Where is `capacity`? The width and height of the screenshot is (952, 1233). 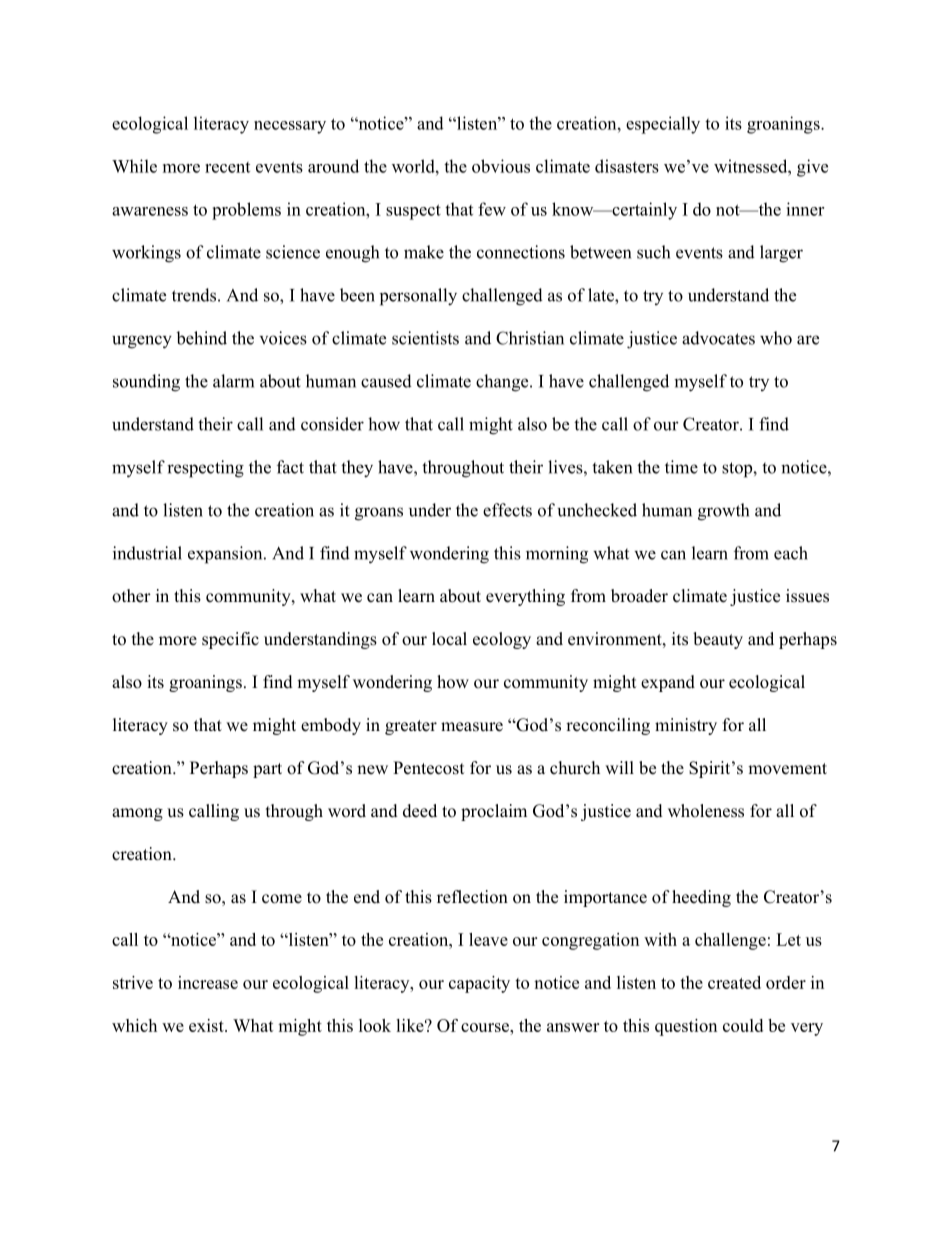 capacity is located at coordinates (479, 984).
